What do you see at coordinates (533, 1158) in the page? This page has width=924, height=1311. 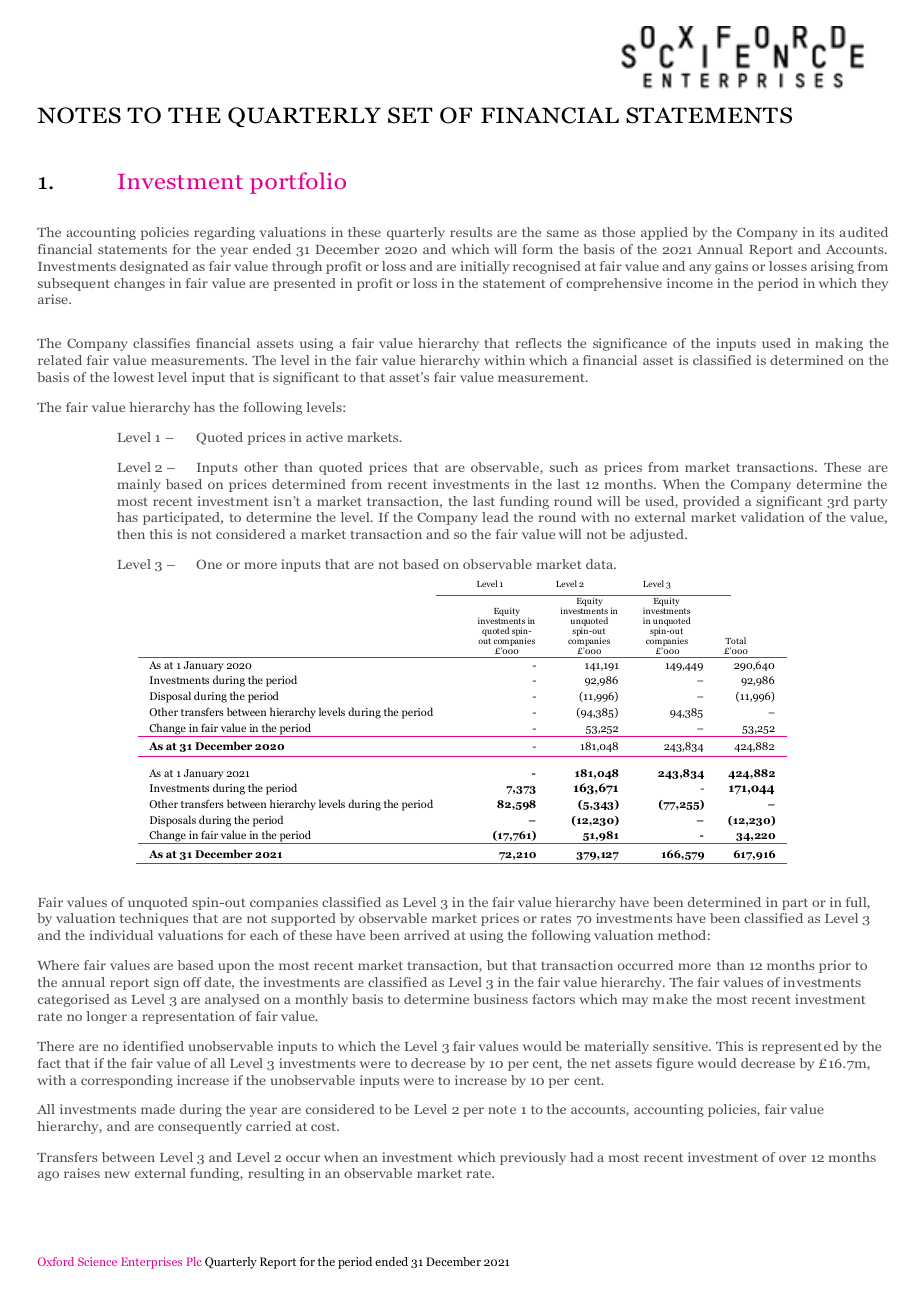 I see `previously` at bounding box center [533, 1158].
